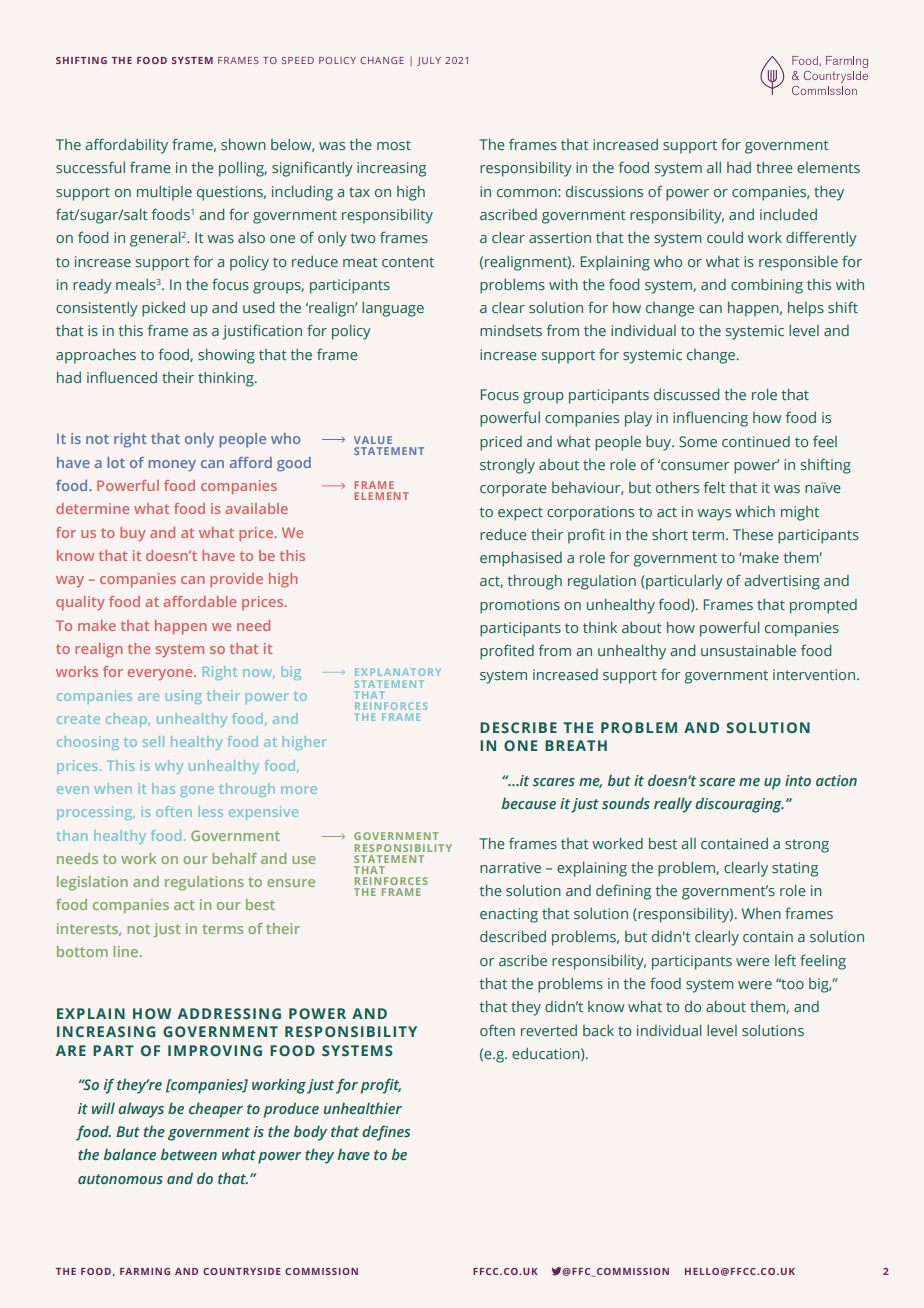 Image resolution: width=924 pixels, height=1308 pixels. Describe the element at coordinates (785, 960) in the page. I see `left` at that location.
